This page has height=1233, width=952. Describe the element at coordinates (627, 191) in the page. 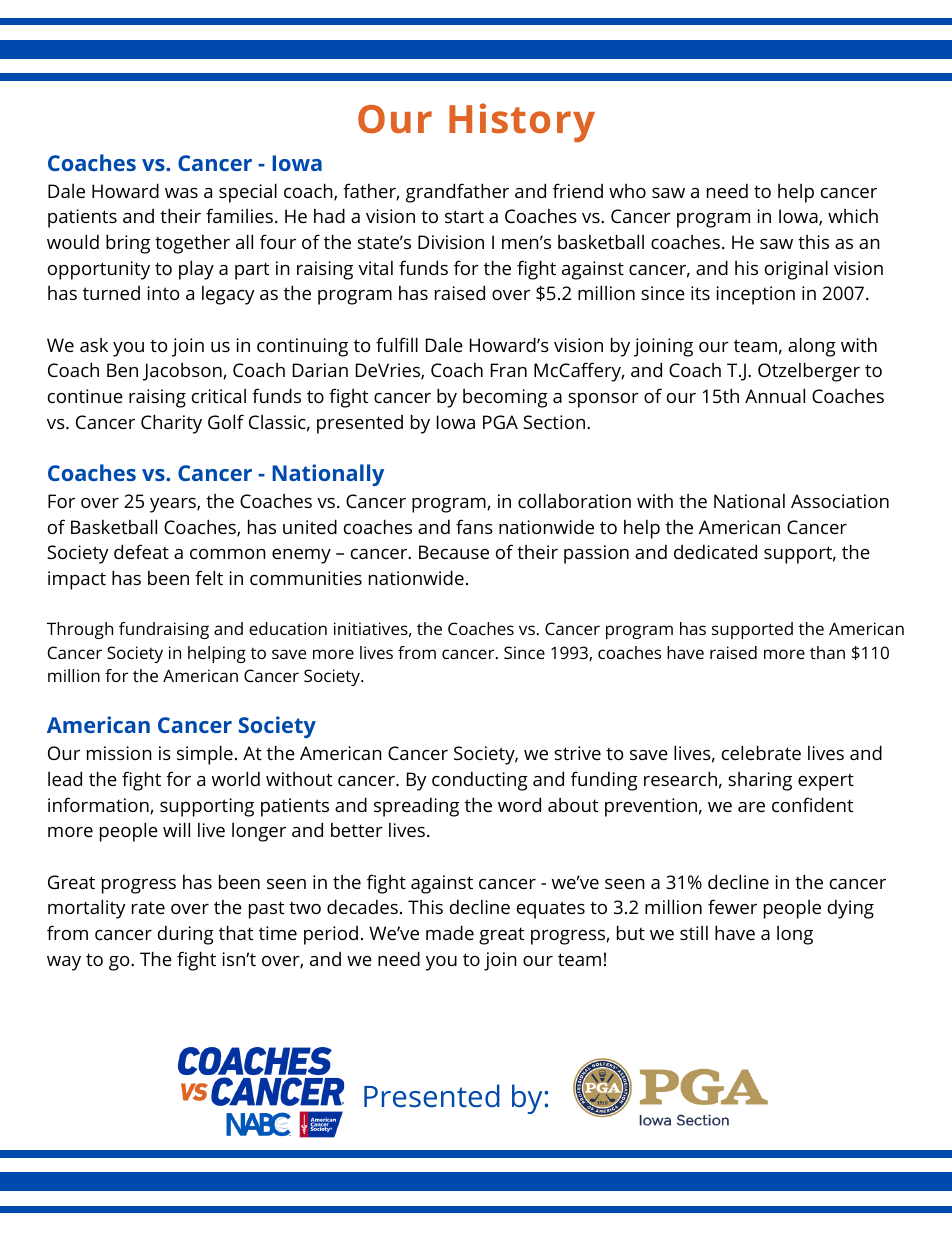

I see `who` at that location.
